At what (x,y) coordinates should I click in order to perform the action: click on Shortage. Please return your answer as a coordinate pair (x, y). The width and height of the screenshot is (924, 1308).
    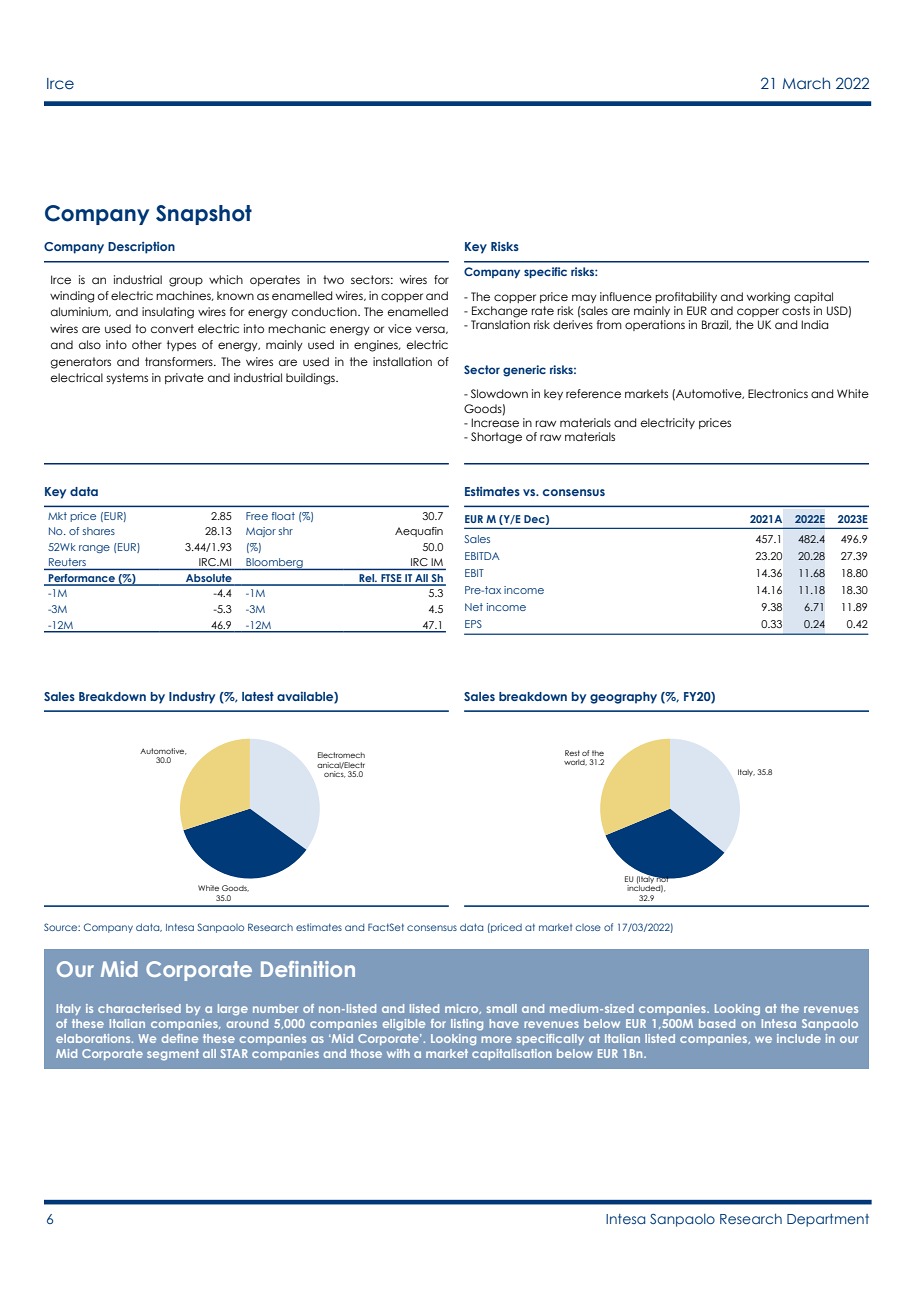
    Looking at the image, I should click on (496, 438).
